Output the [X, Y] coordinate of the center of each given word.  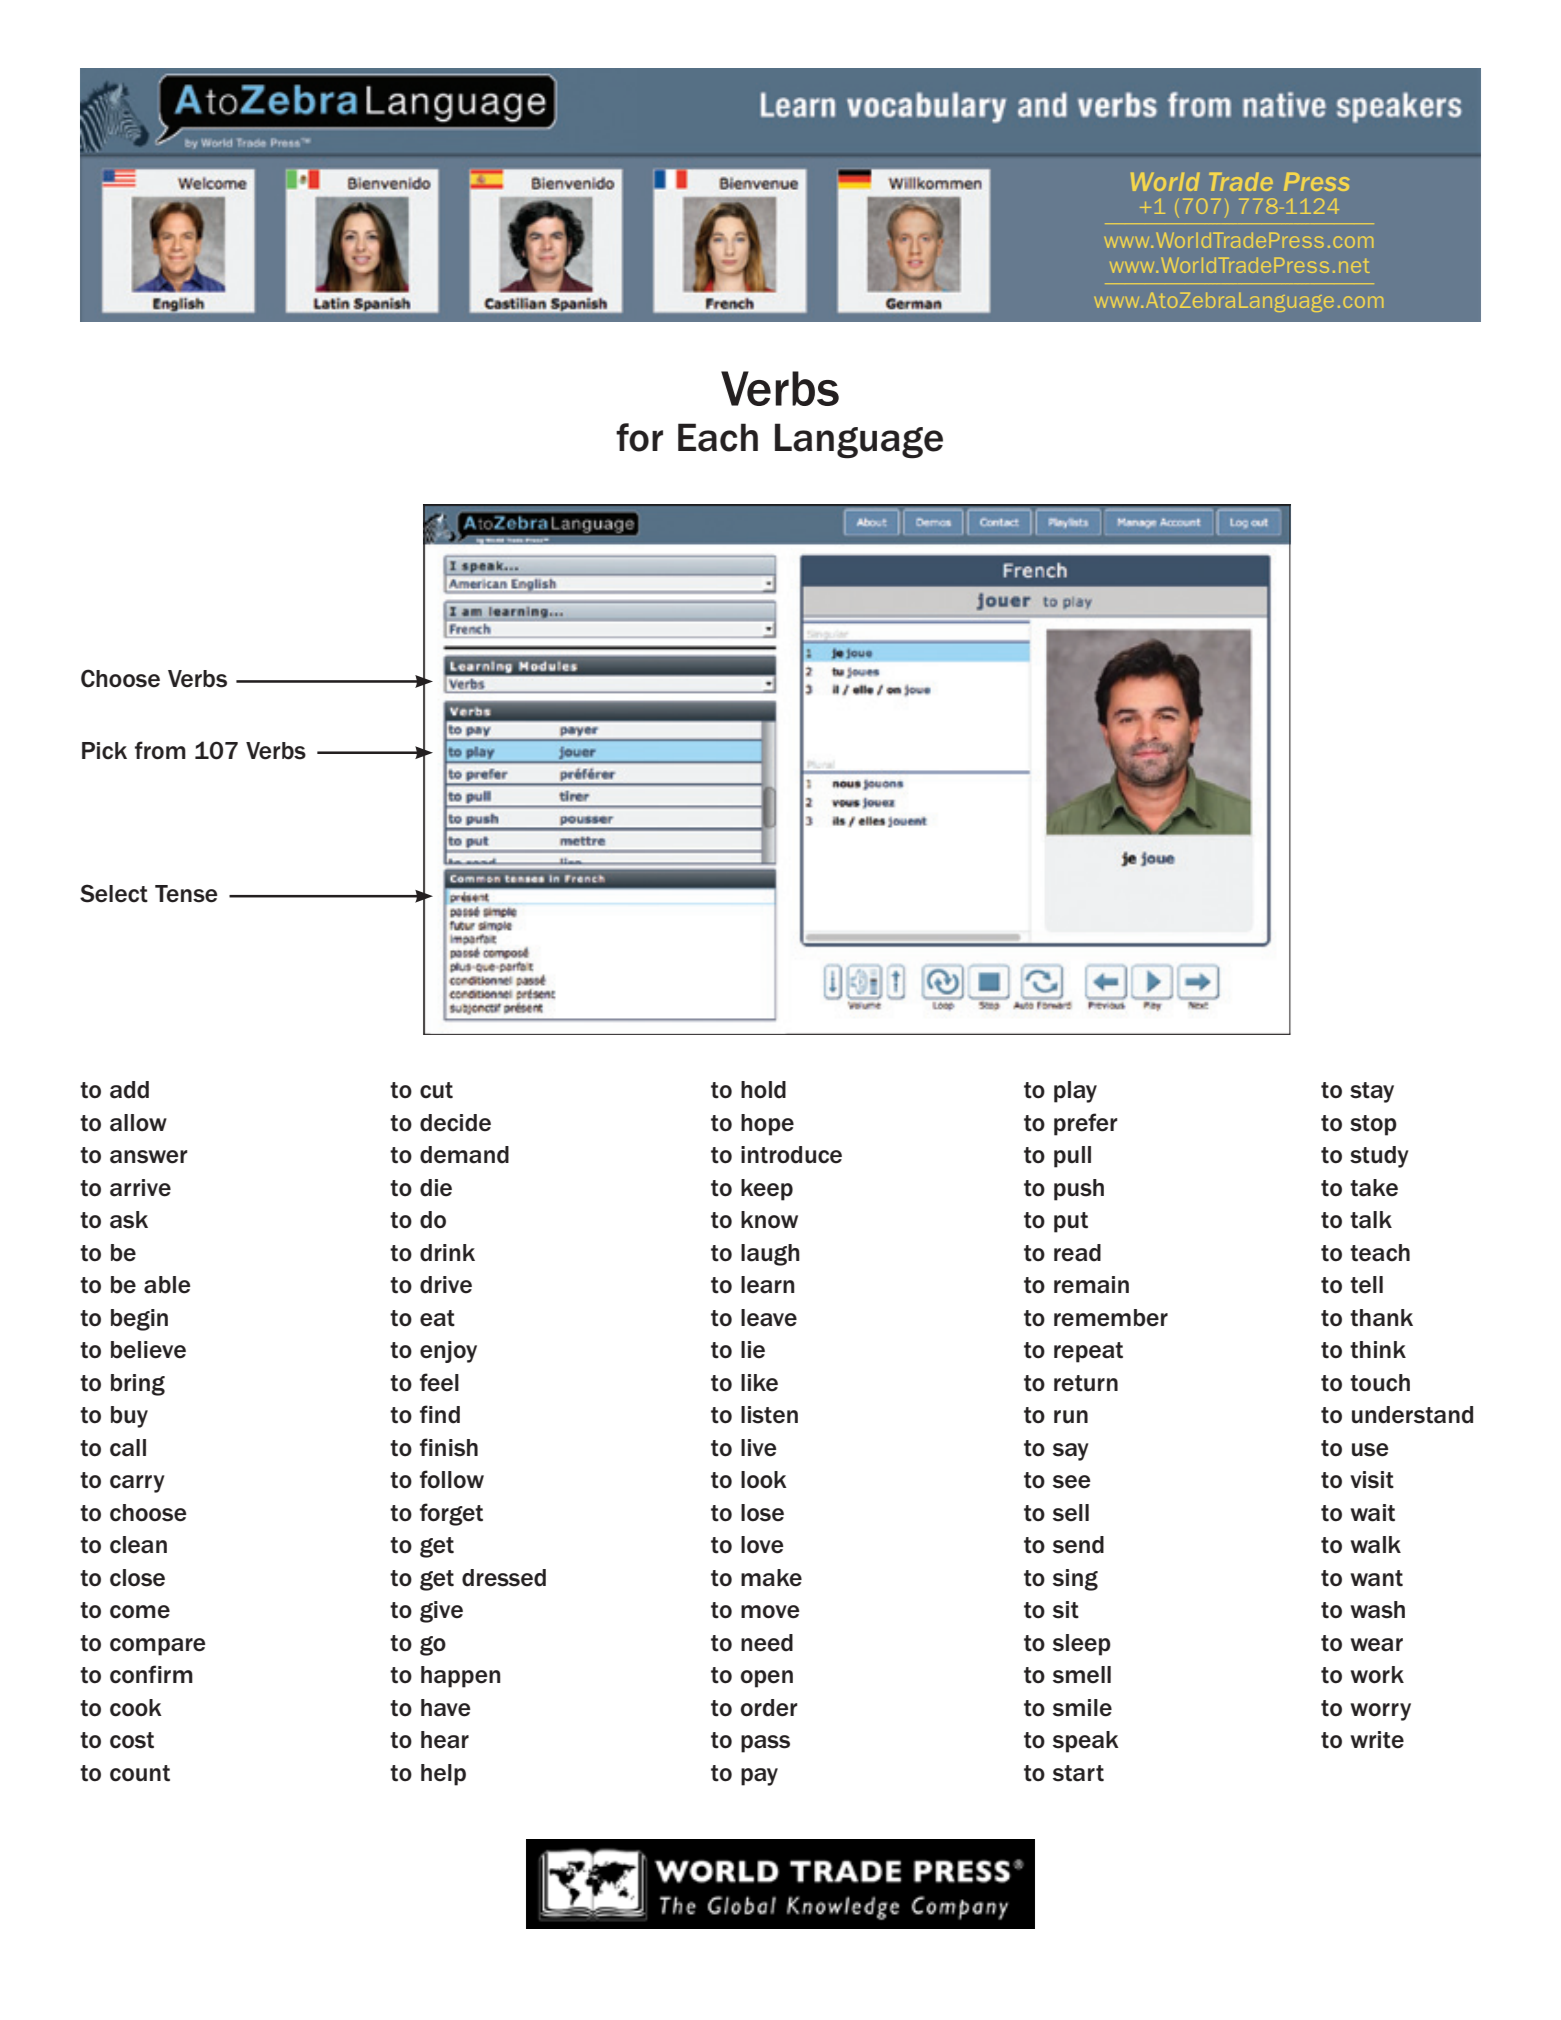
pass [765, 1744]
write [1377, 1740]
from [160, 750]
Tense [186, 894]
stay [1372, 1092]
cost [132, 1740]
